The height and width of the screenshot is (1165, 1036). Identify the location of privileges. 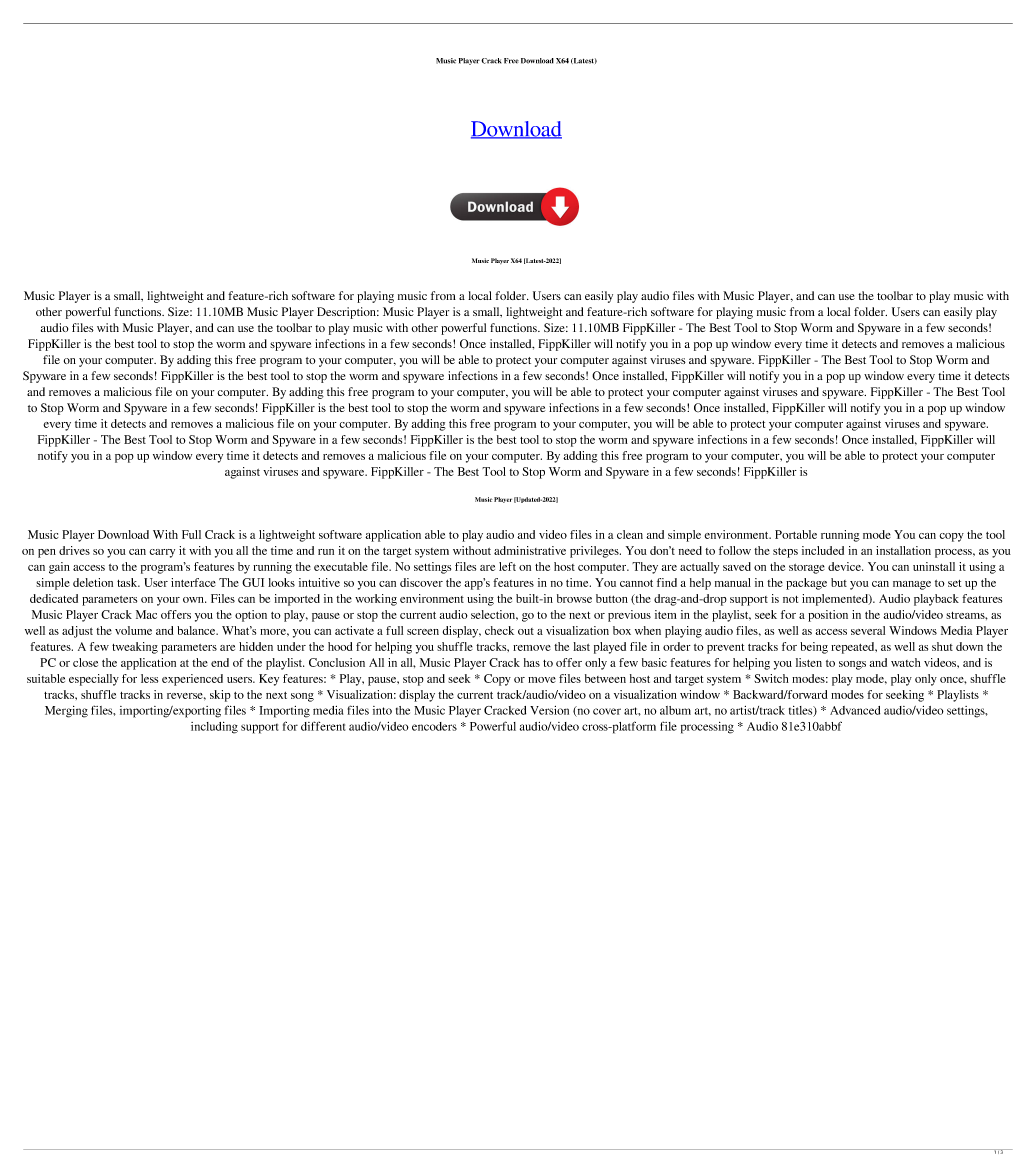
(595, 552).
